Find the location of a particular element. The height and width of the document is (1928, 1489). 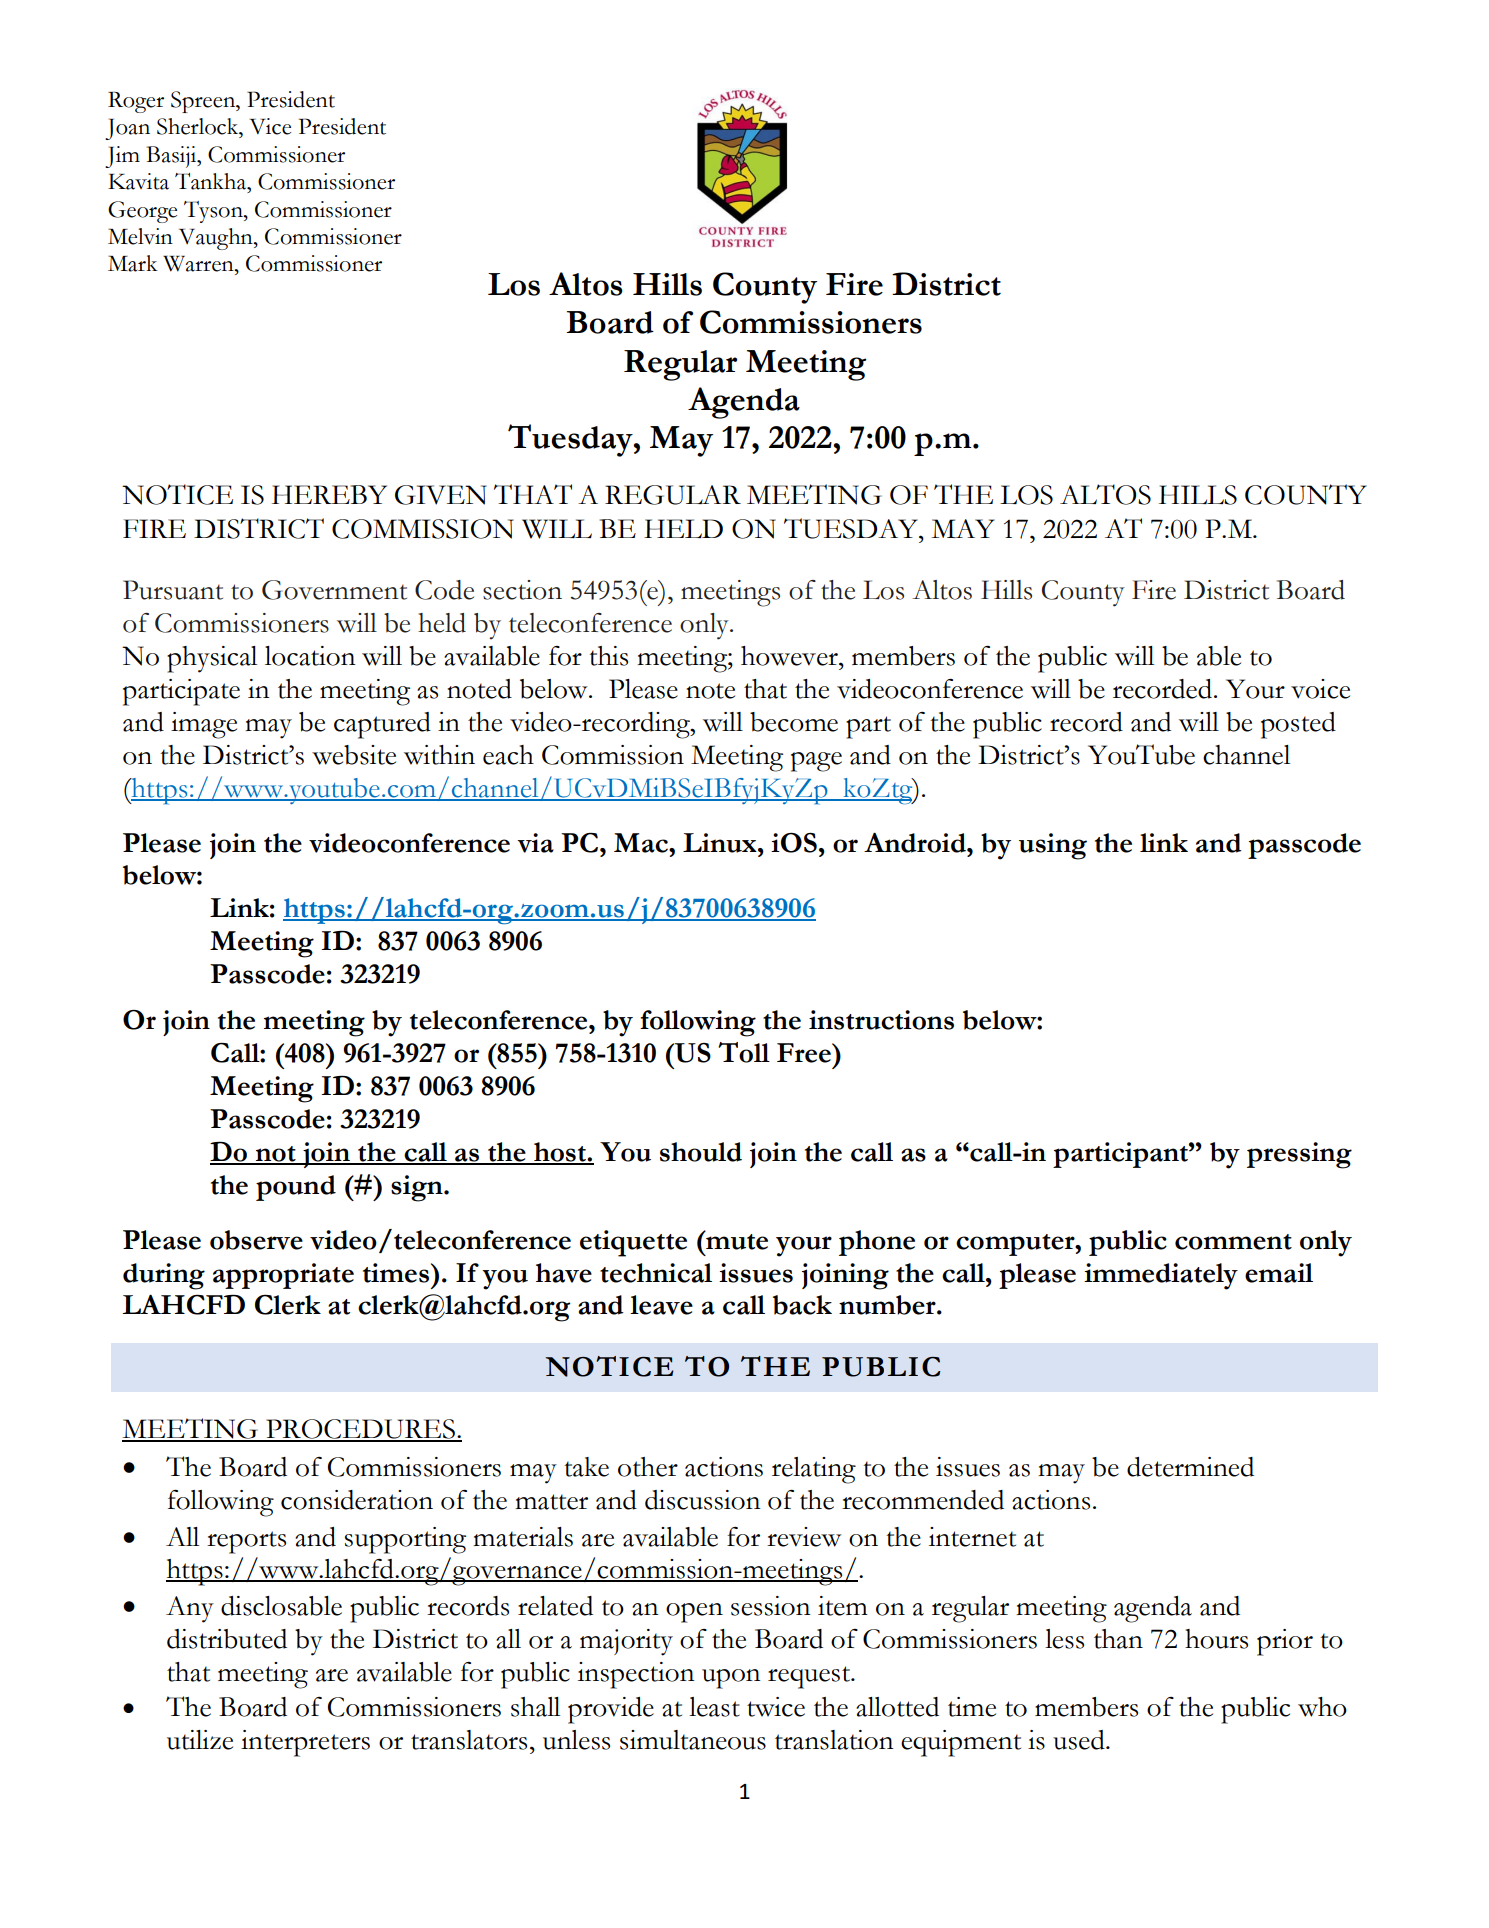

should is located at coordinates (701, 1152).
